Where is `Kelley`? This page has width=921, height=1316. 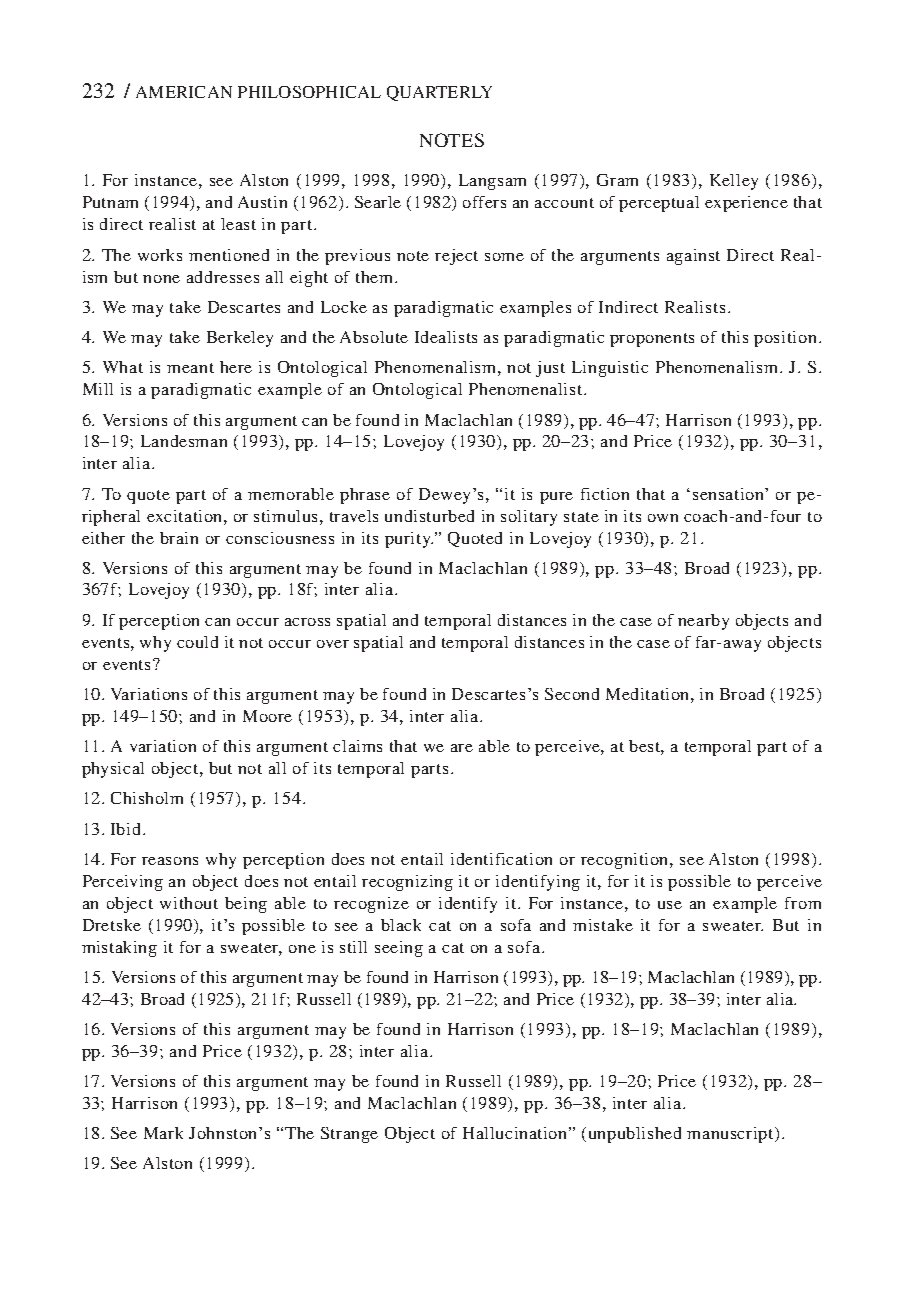 Kelley is located at coordinates (734, 182).
